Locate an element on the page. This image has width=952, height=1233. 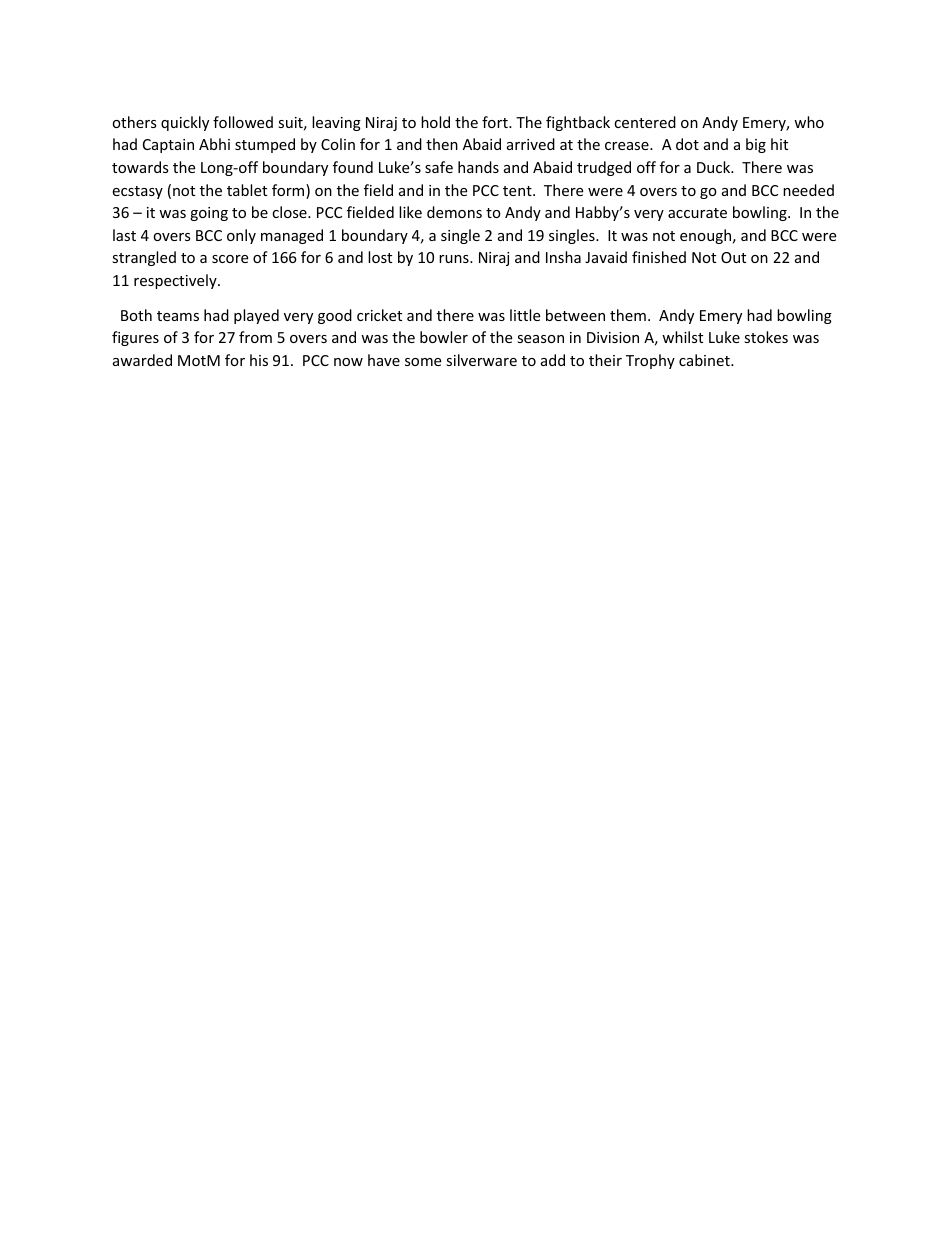
silverware is located at coordinates (481, 360).
